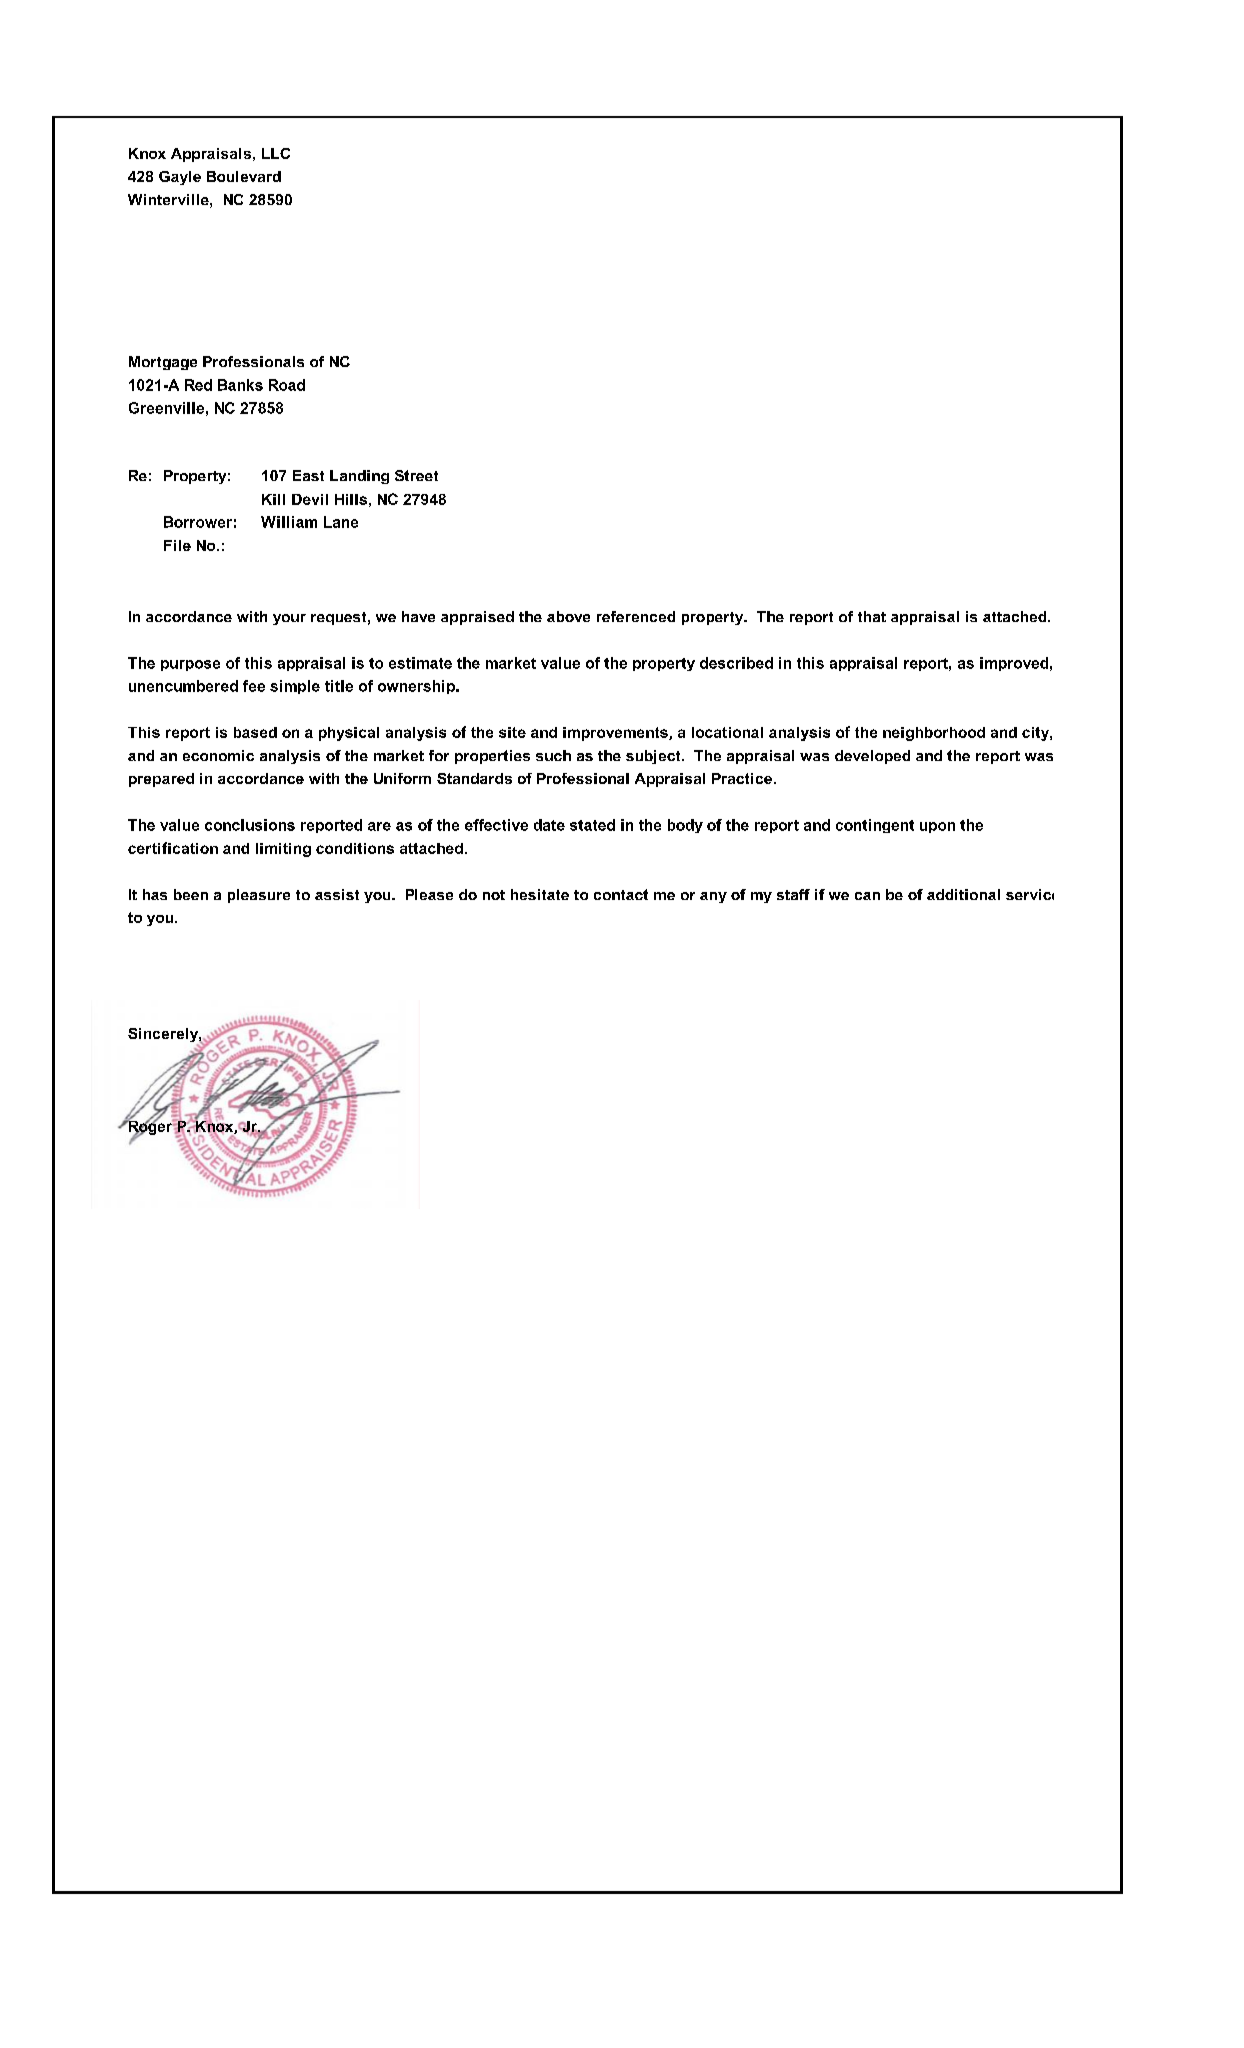  Describe the element at coordinates (867, 896) in the screenshot. I see `can` at that location.
